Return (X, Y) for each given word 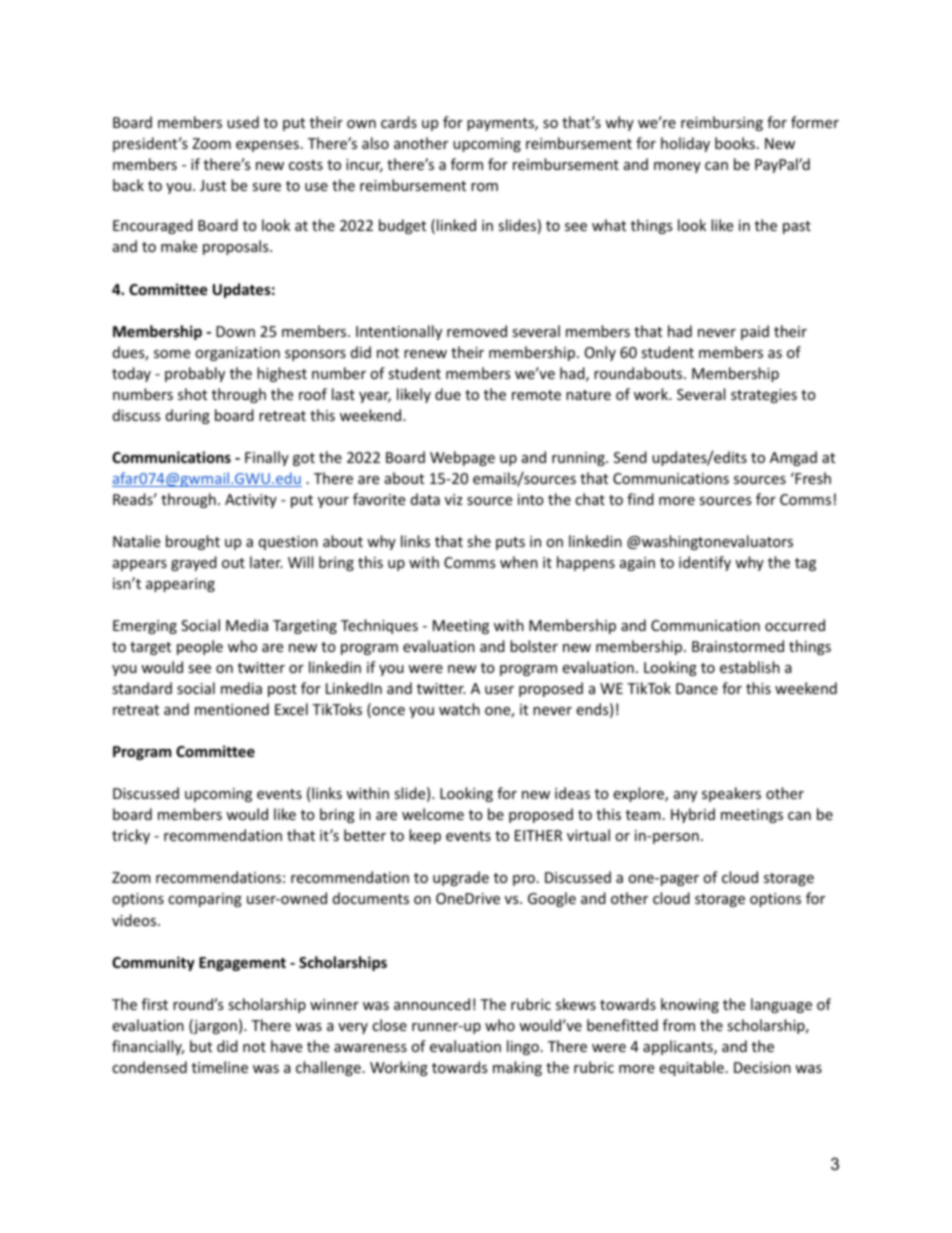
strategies (764, 396)
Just (213, 185)
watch (459, 709)
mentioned (232, 709)
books (735, 143)
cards (399, 122)
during (188, 416)
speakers (731, 794)
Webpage (462, 458)
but (201, 1046)
